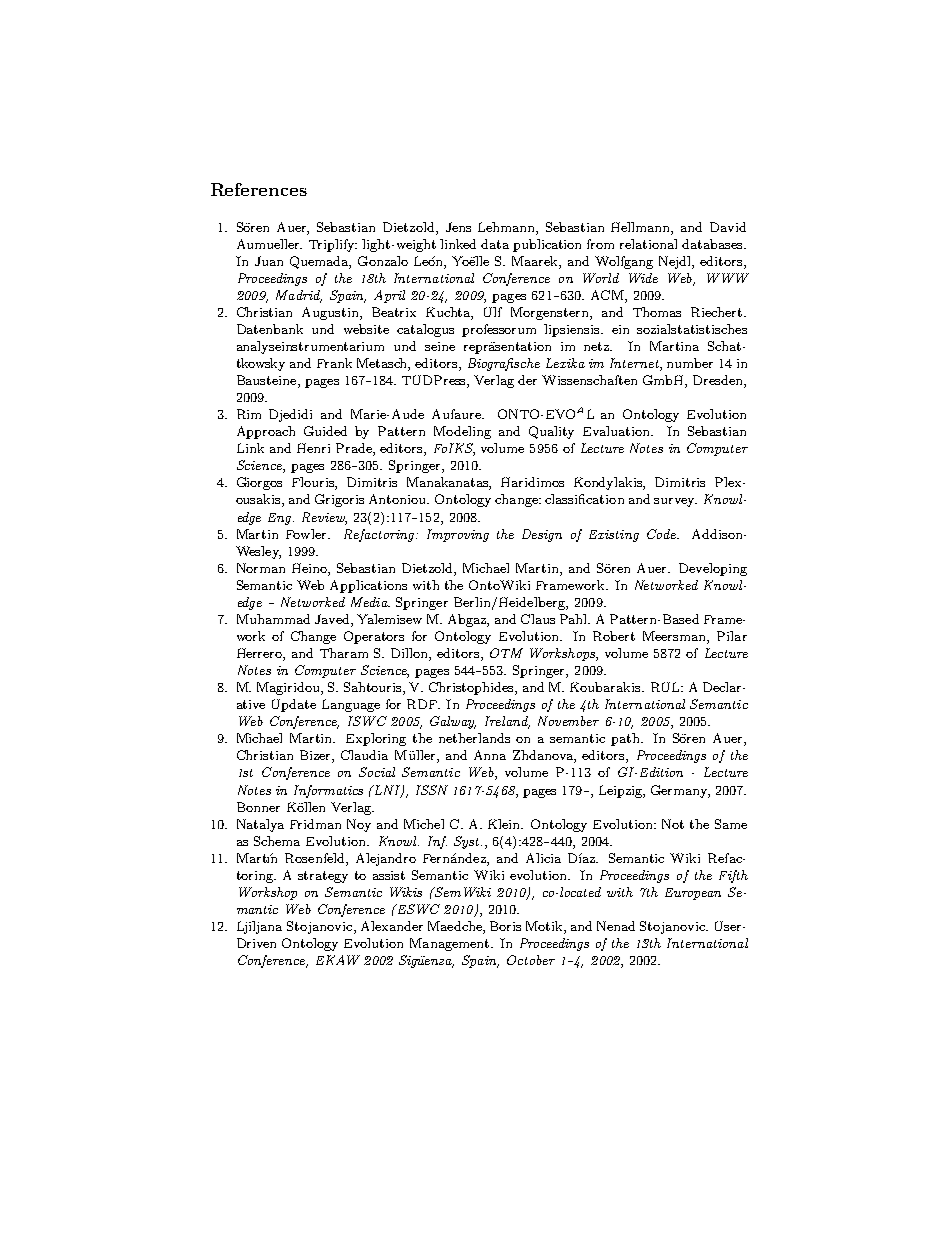  Describe the element at coordinates (323, 877) in the screenshot. I see `strategy` at that location.
